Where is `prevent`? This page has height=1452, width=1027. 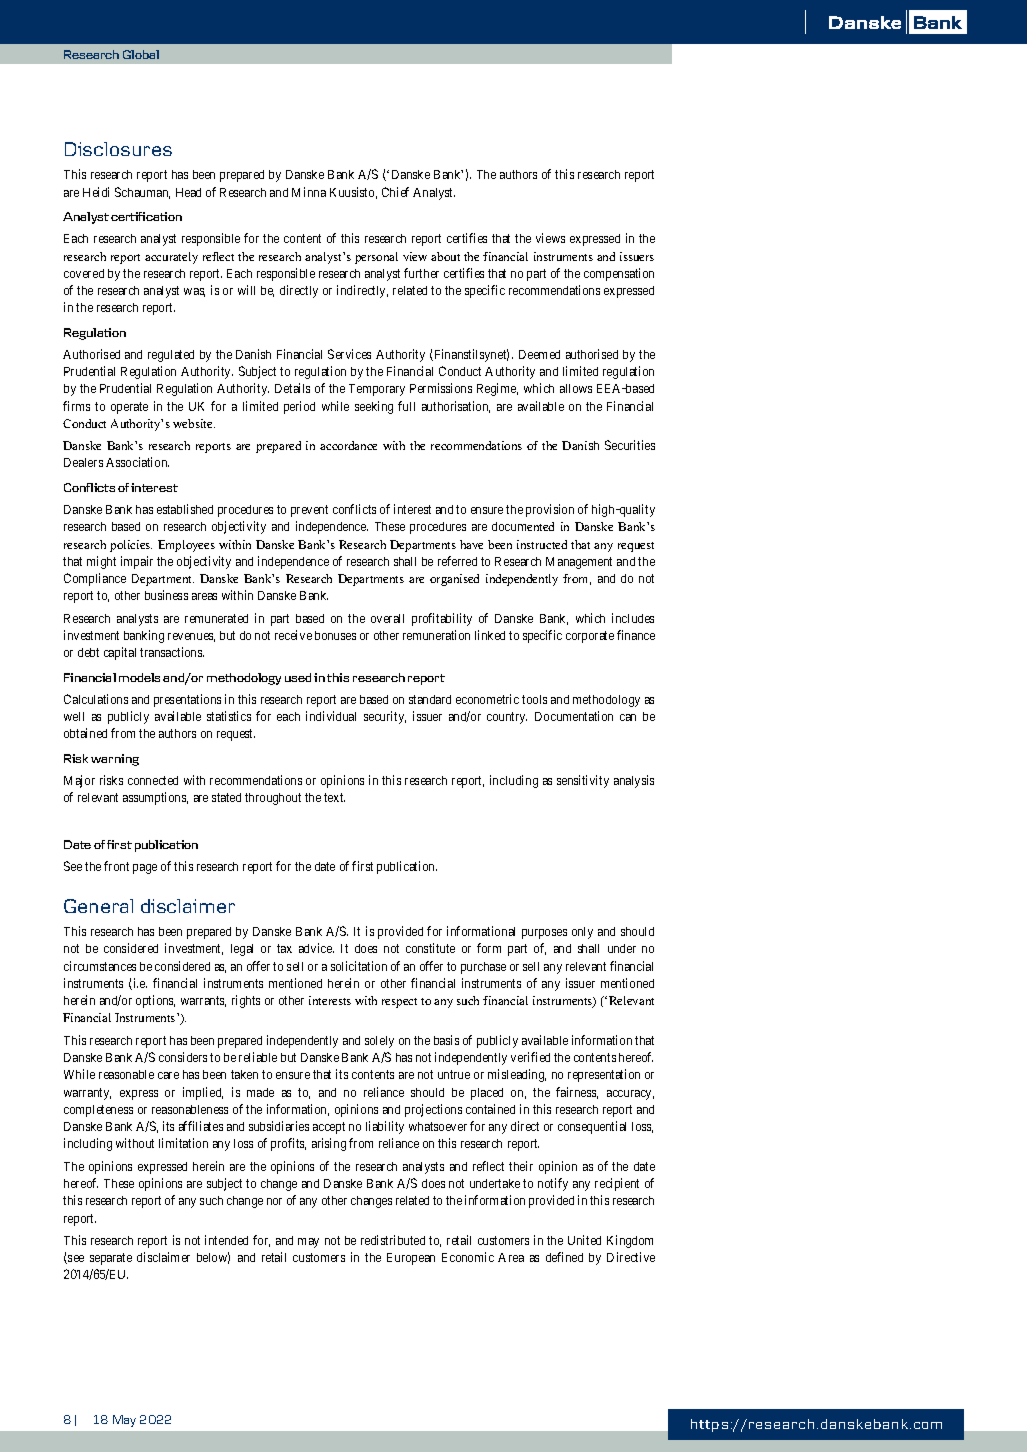
prevent is located at coordinates (309, 511).
